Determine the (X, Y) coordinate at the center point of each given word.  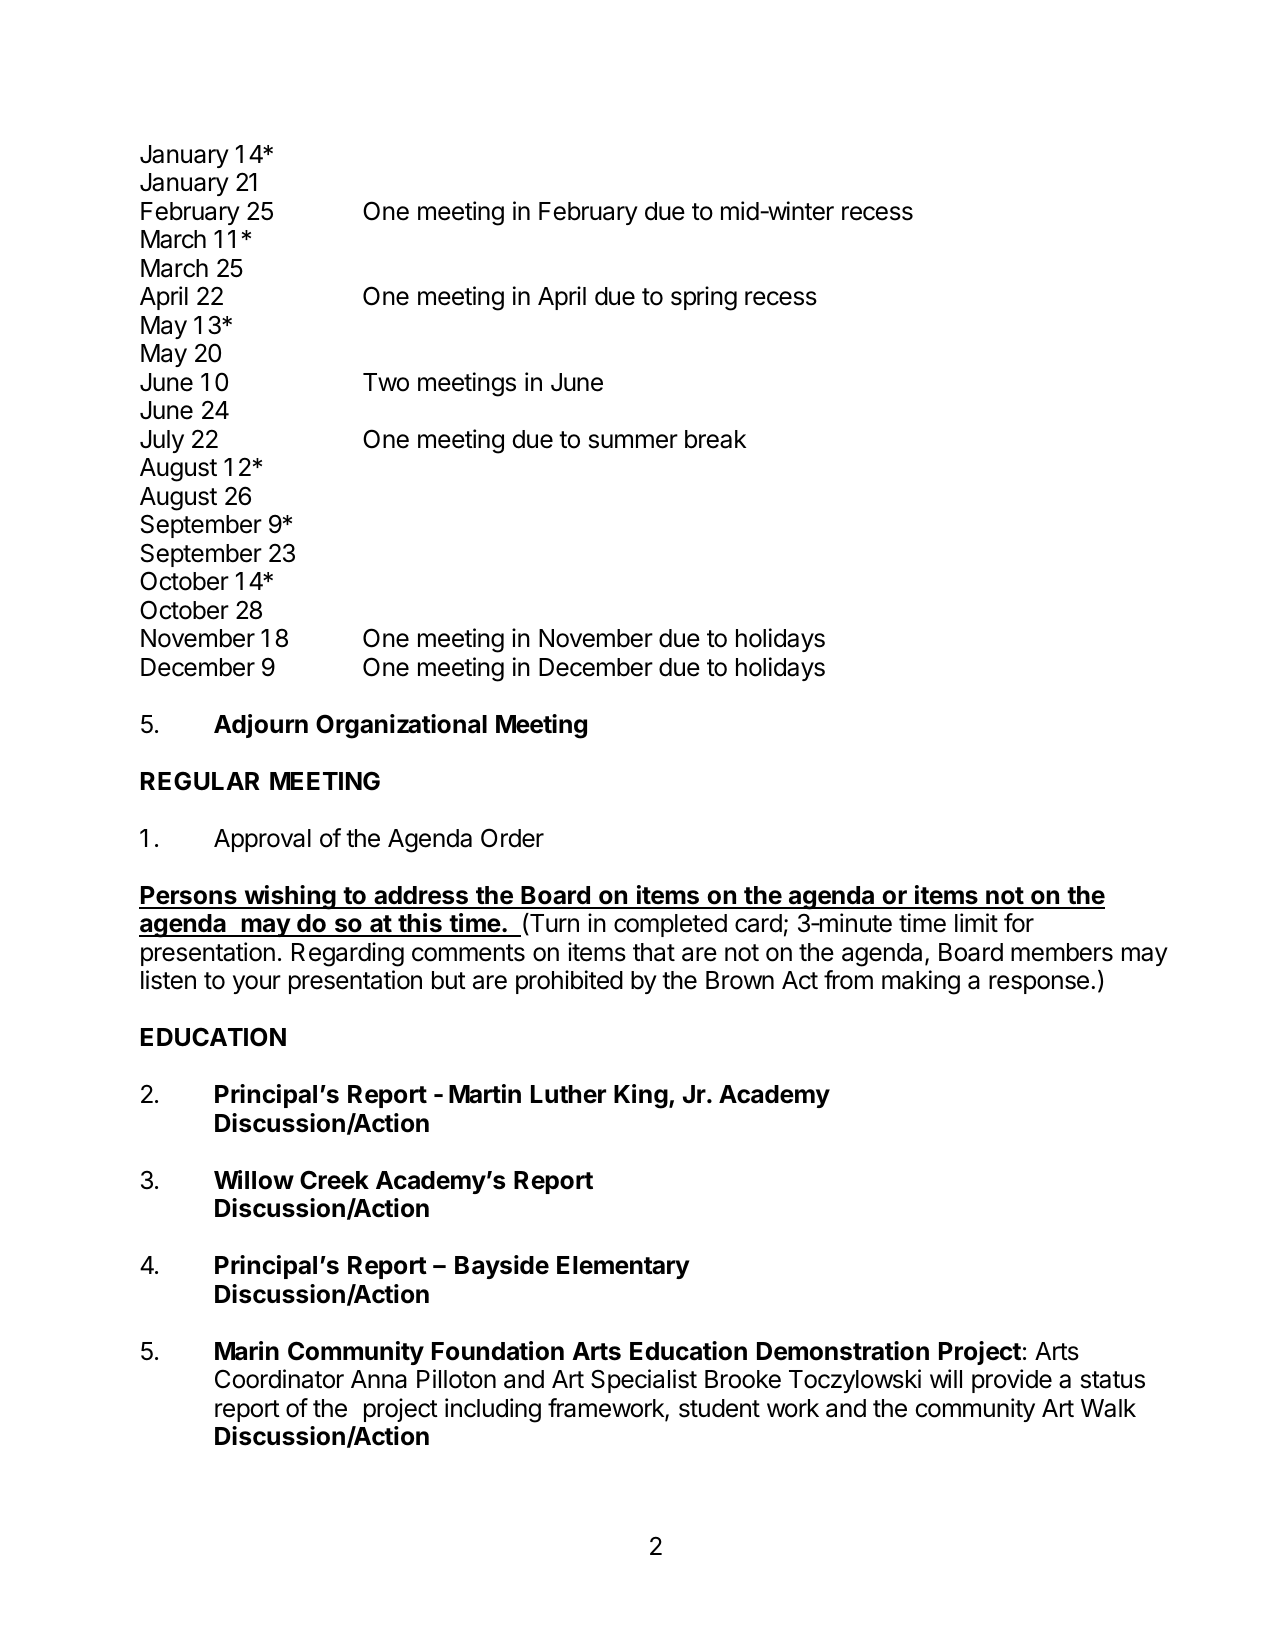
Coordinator (279, 1379)
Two (386, 382)
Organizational (401, 726)
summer (633, 441)
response (1039, 984)
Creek (334, 1180)
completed (670, 925)
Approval (262, 840)
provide (1012, 1381)
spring (704, 298)
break (715, 439)
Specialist (644, 1381)
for (1019, 923)
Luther (568, 1094)
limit (976, 922)
